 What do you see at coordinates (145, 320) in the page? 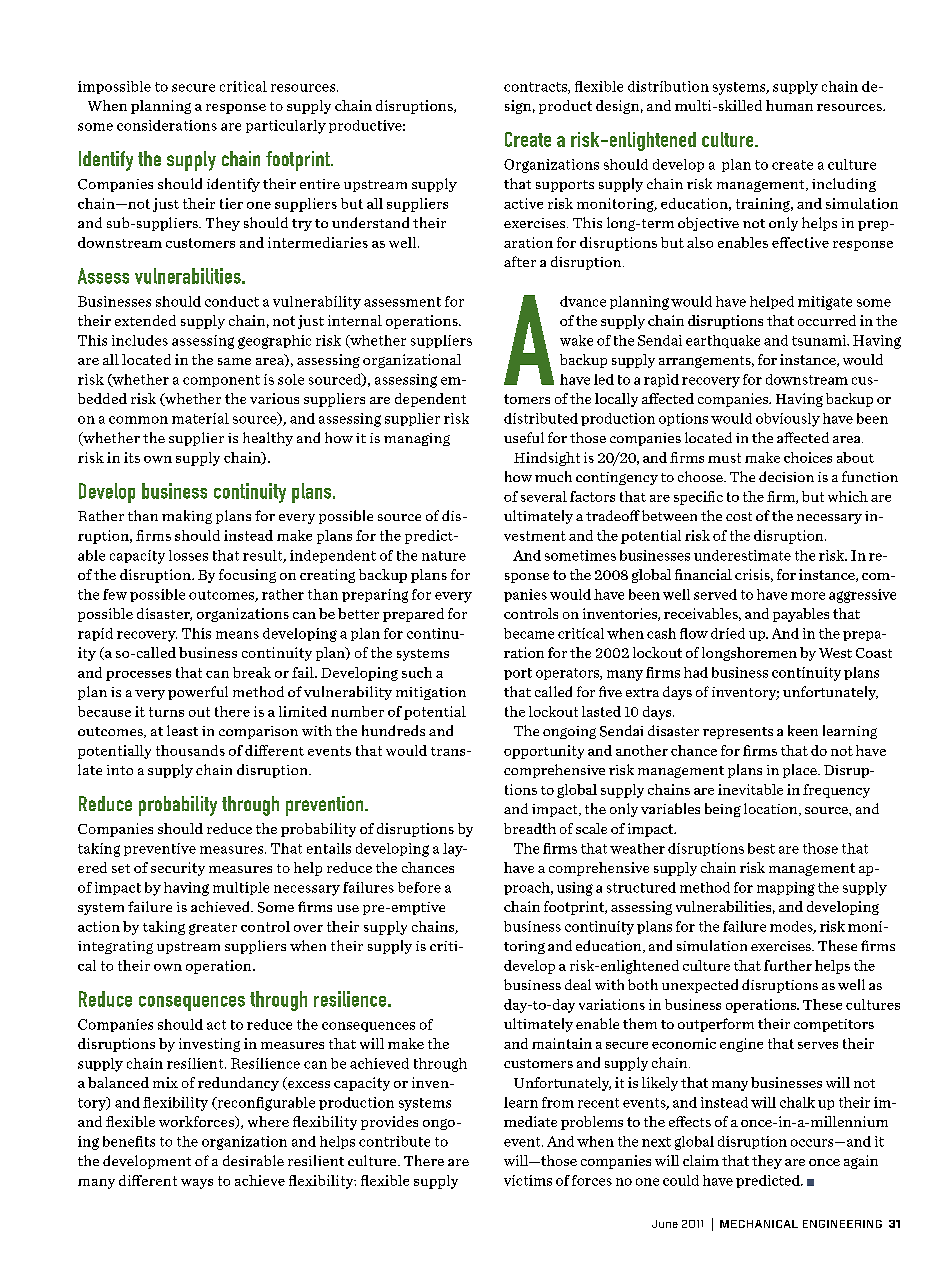
I see `extended` at bounding box center [145, 320].
